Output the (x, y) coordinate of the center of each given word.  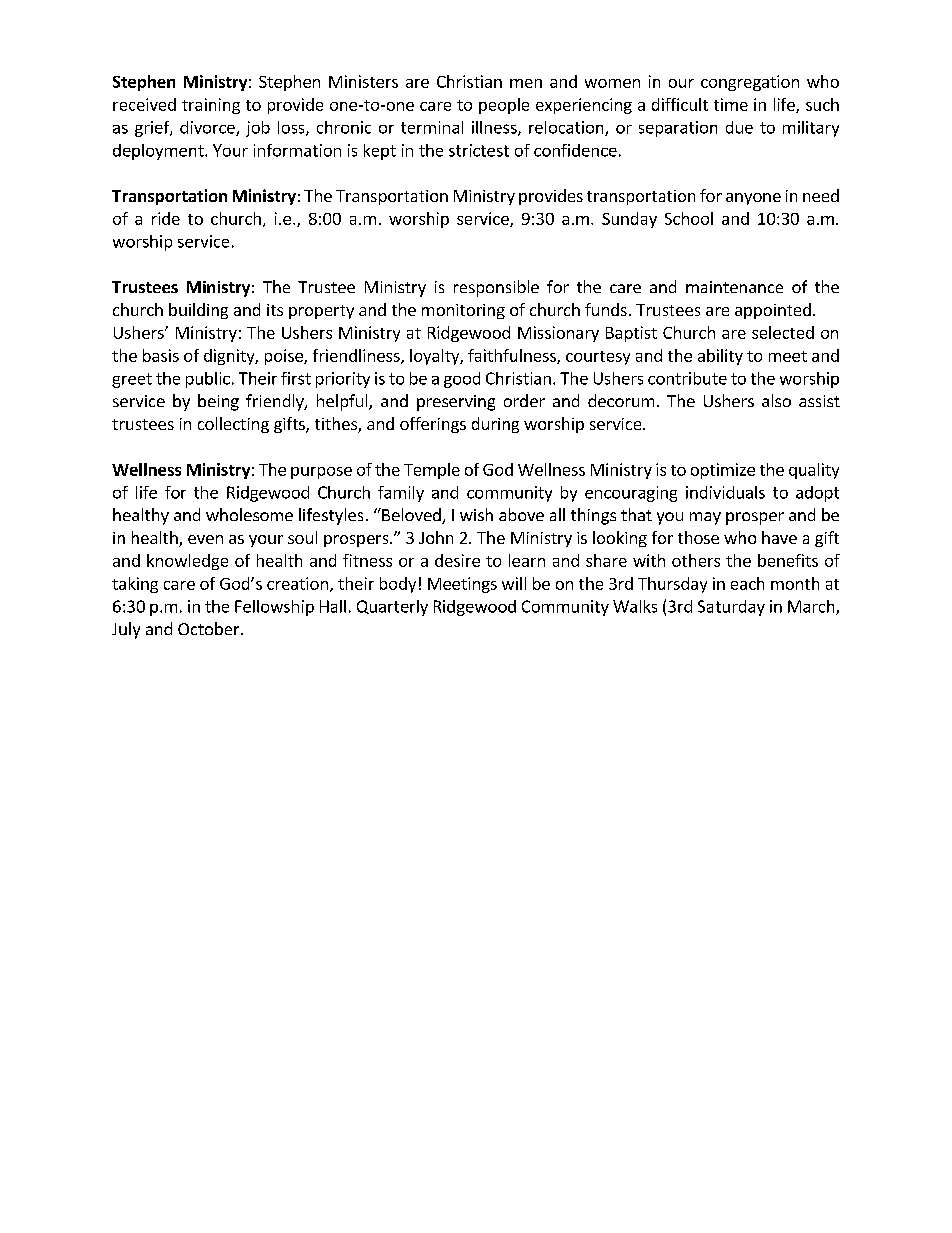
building (198, 311)
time (731, 104)
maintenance (734, 287)
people (504, 106)
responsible (496, 288)
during (495, 425)
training (211, 106)
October (210, 628)
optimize (723, 471)
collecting (233, 425)
